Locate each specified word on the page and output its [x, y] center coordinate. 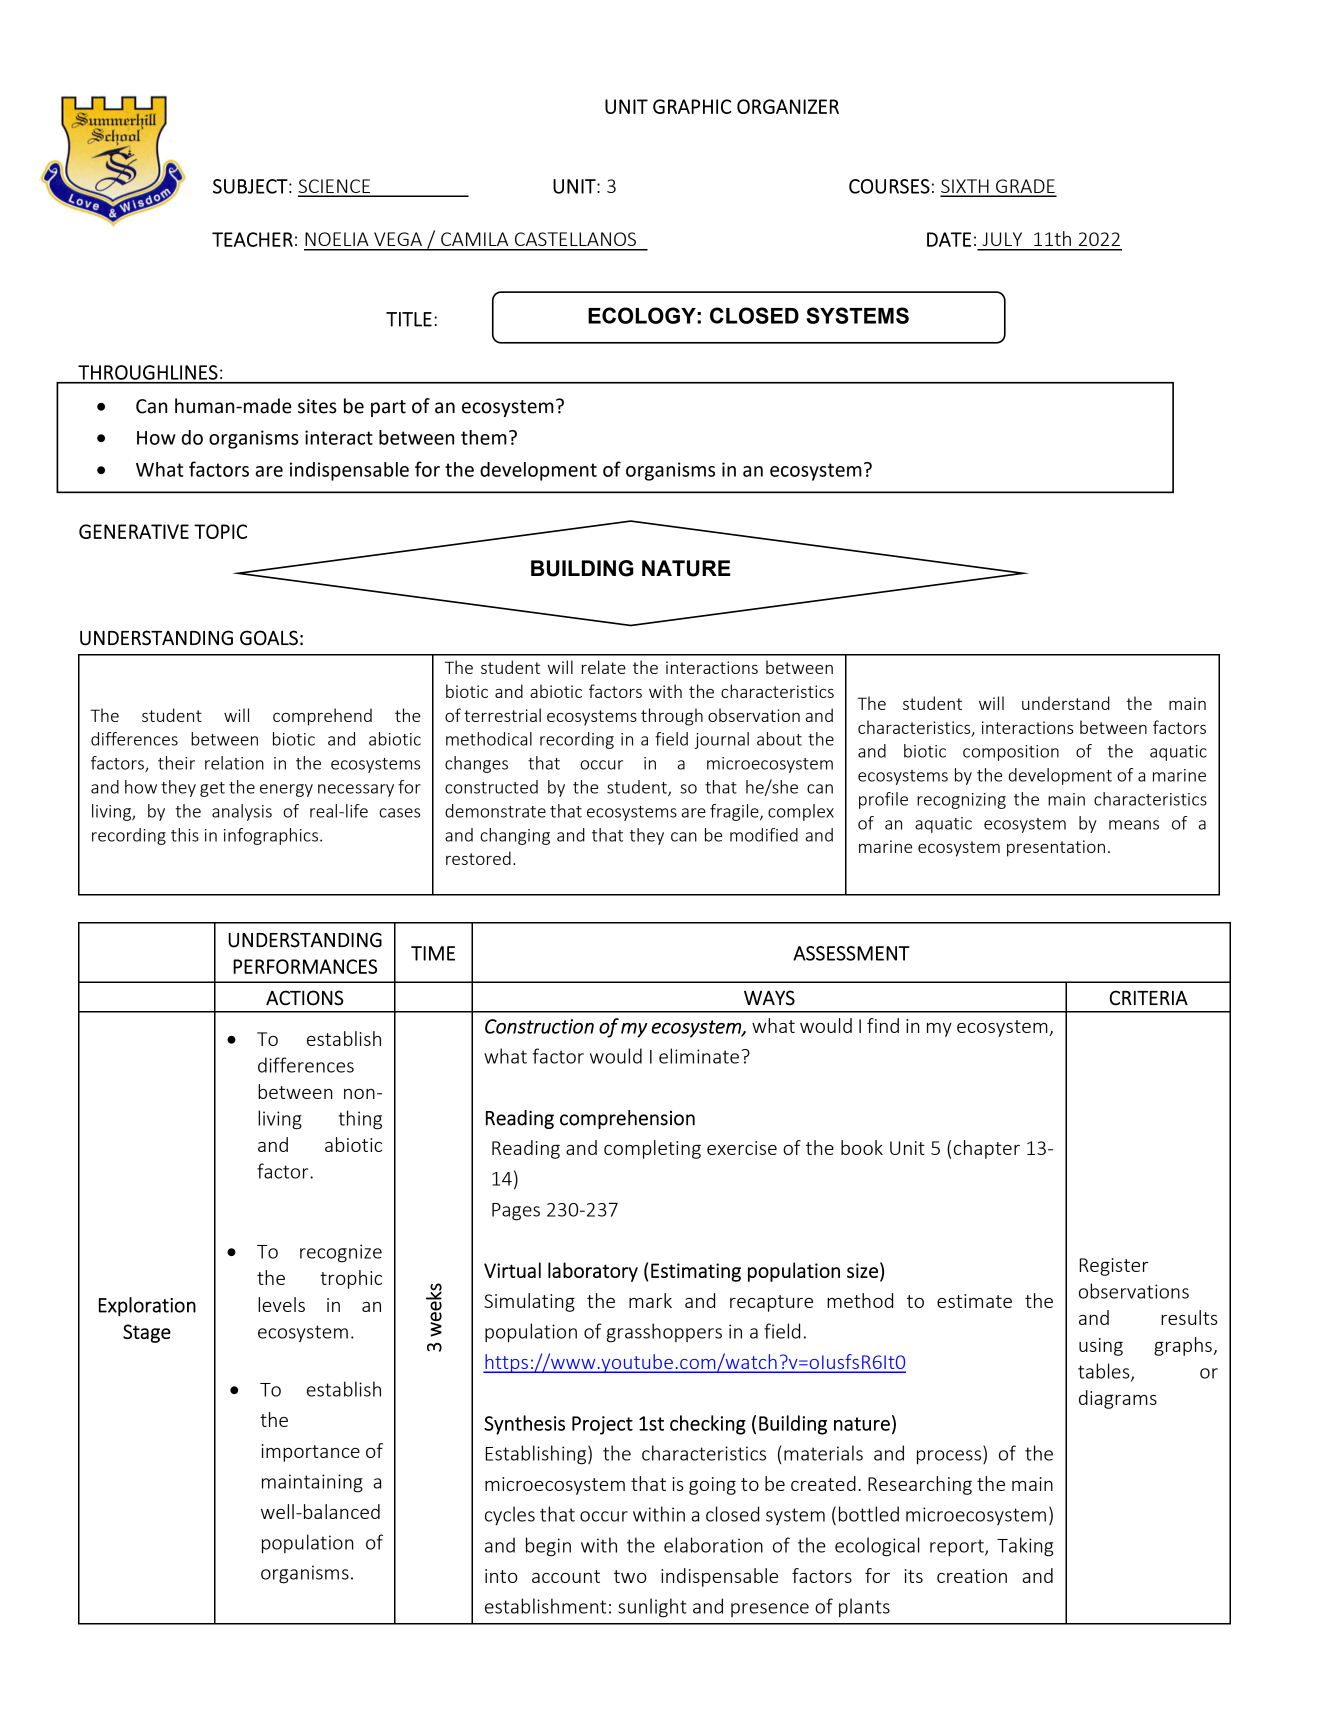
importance [311, 1453]
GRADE [1025, 187]
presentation [1056, 848]
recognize [341, 1253]
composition [1011, 753]
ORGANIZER [788, 106]
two [630, 1576]
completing [652, 1149]
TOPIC [220, 531]
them [484, 437]
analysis [242, 812]
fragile [735, 812]
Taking [1025, 1547]
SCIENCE [335, 187]
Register [1114, 1267]
